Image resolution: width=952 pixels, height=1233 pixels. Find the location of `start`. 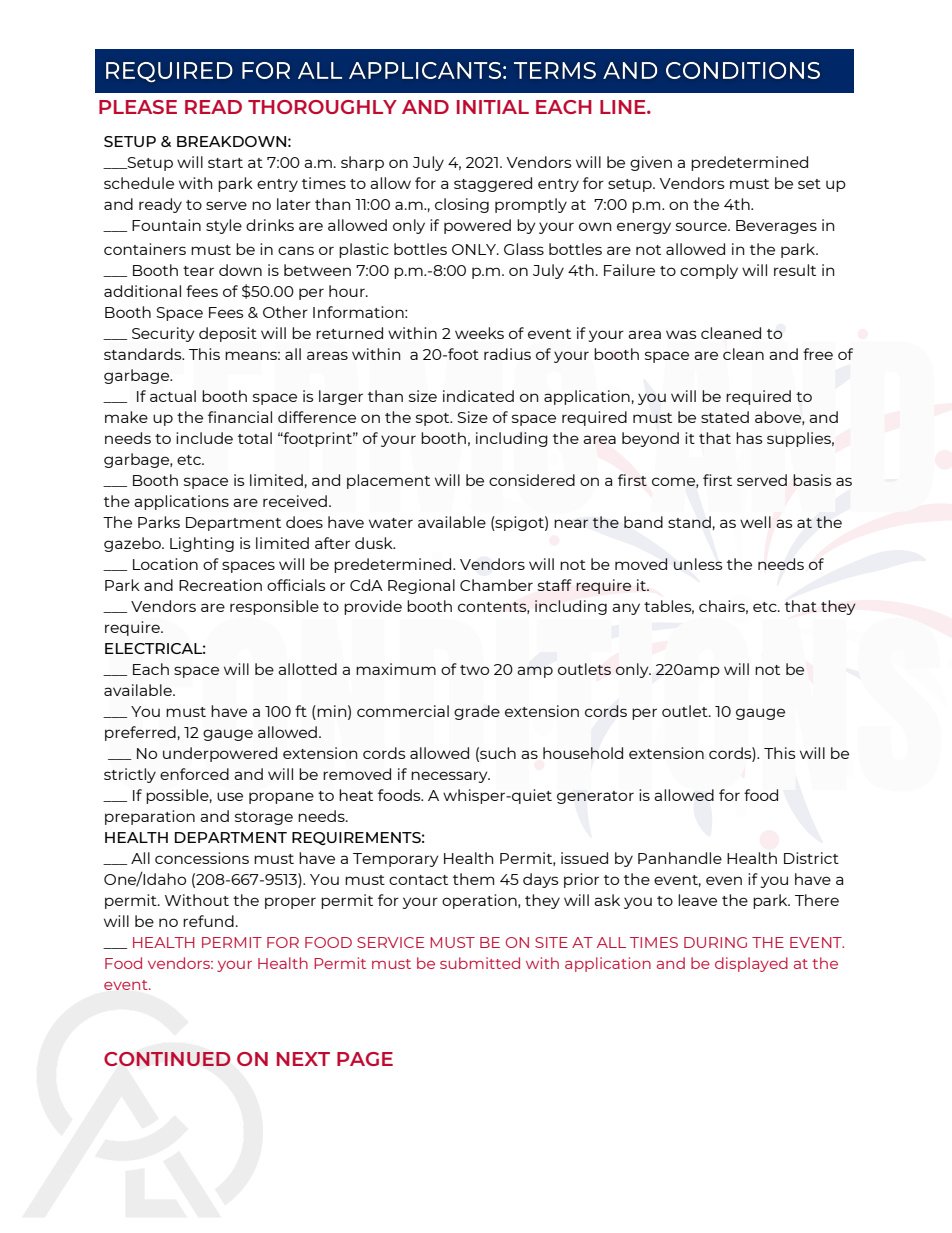

start is located at coordinates (225, 163).
